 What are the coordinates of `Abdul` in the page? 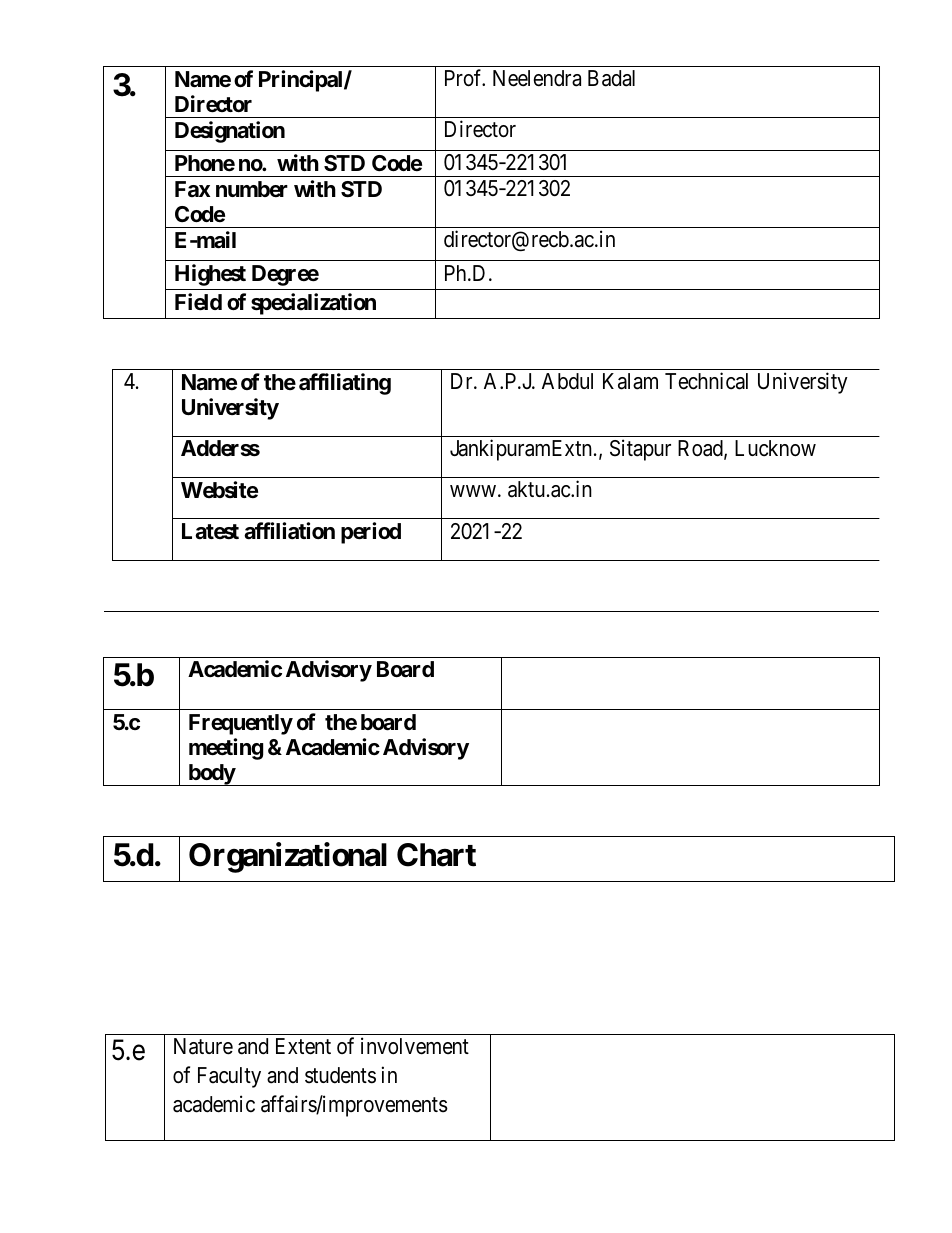 It's located at (567, 381).
